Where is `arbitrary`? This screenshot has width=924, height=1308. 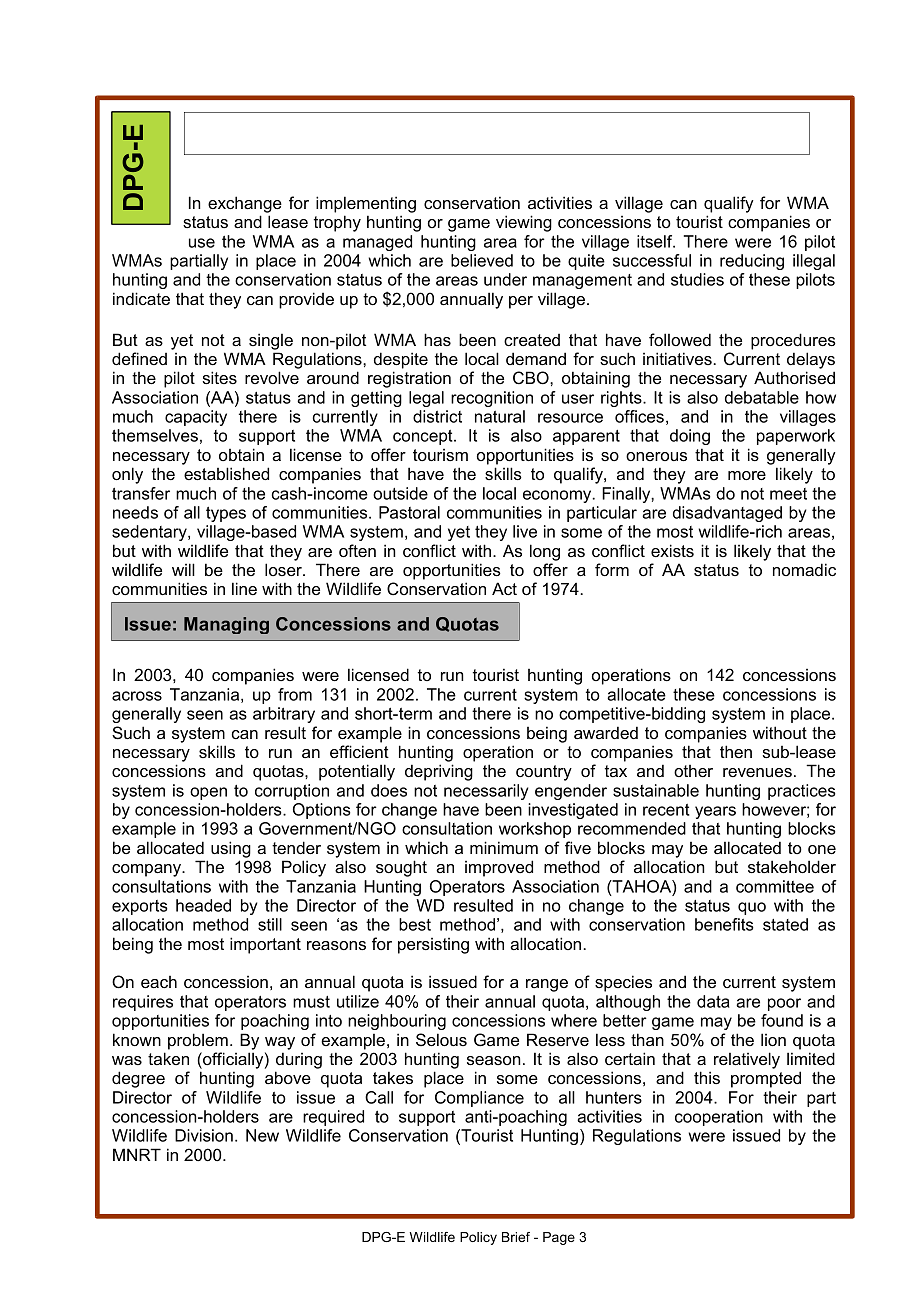
arbitrary is located at coordinates (284, 715).
